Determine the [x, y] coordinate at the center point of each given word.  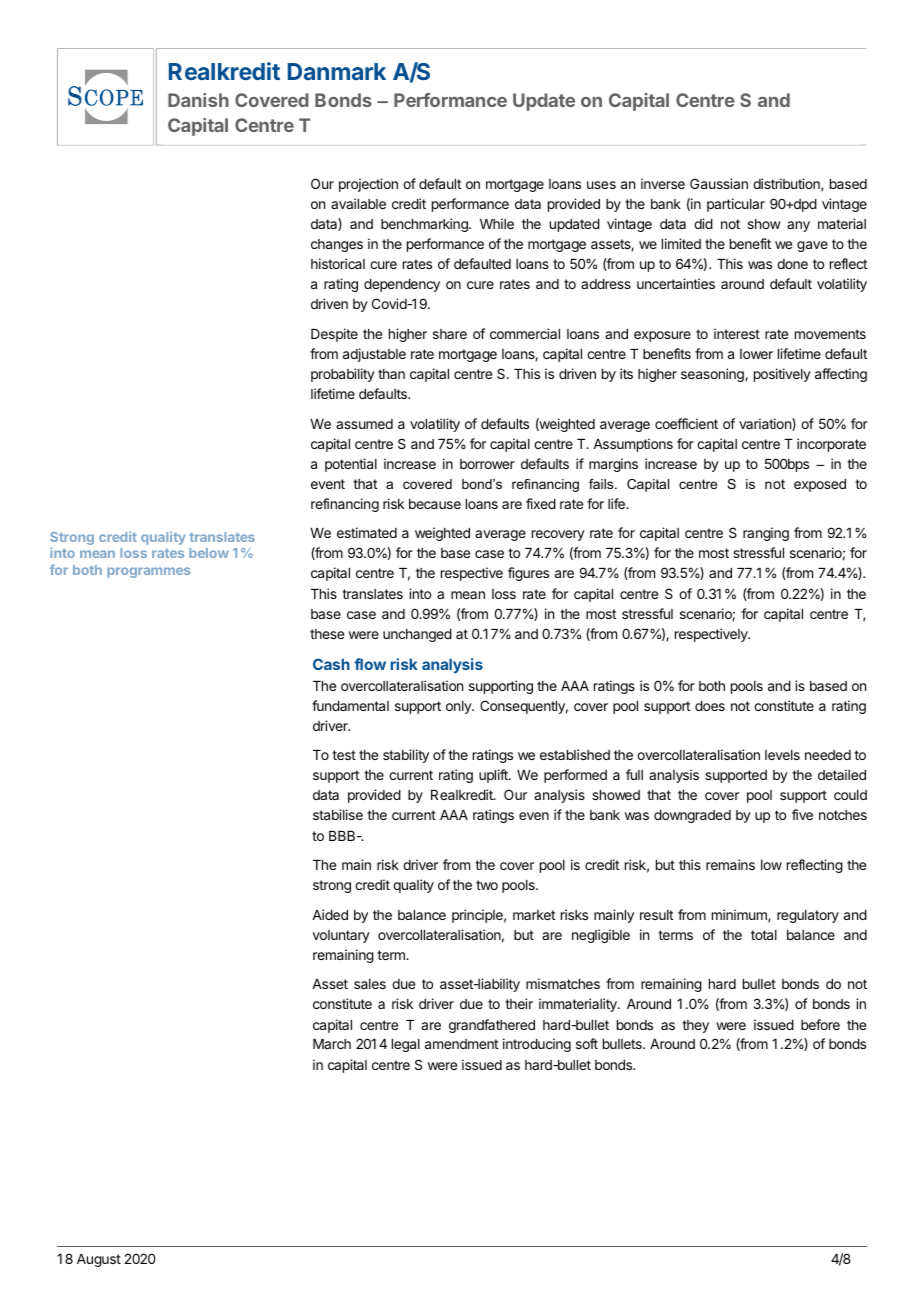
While [497, 223]
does [710, 706]
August [99, 1260]
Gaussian [719, 183]
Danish [198, 100]
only [459, 707]
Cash [331, 664]
